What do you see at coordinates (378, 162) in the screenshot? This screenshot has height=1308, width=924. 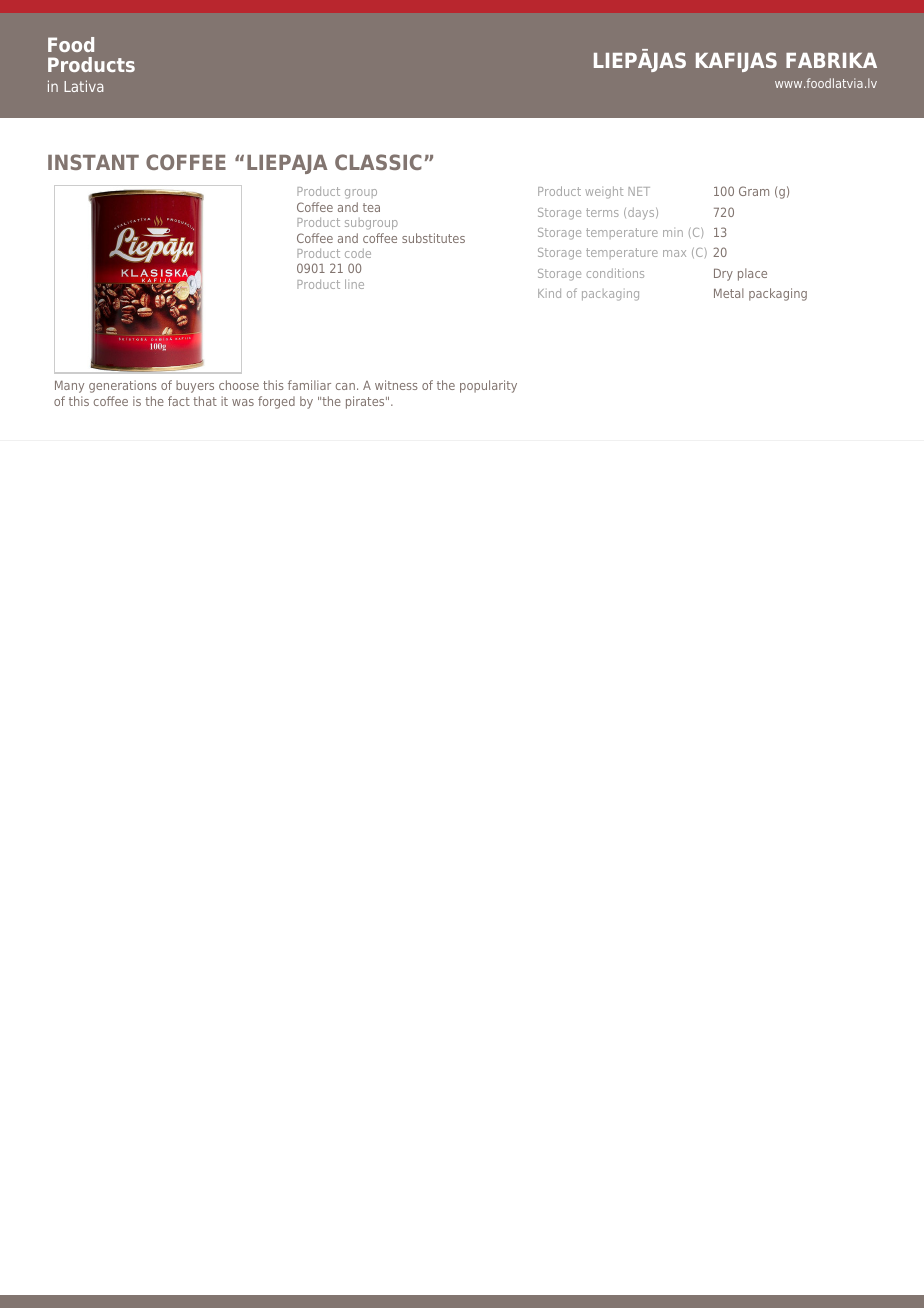 I see `CLASSIC` at bounding box center [378, 162].
